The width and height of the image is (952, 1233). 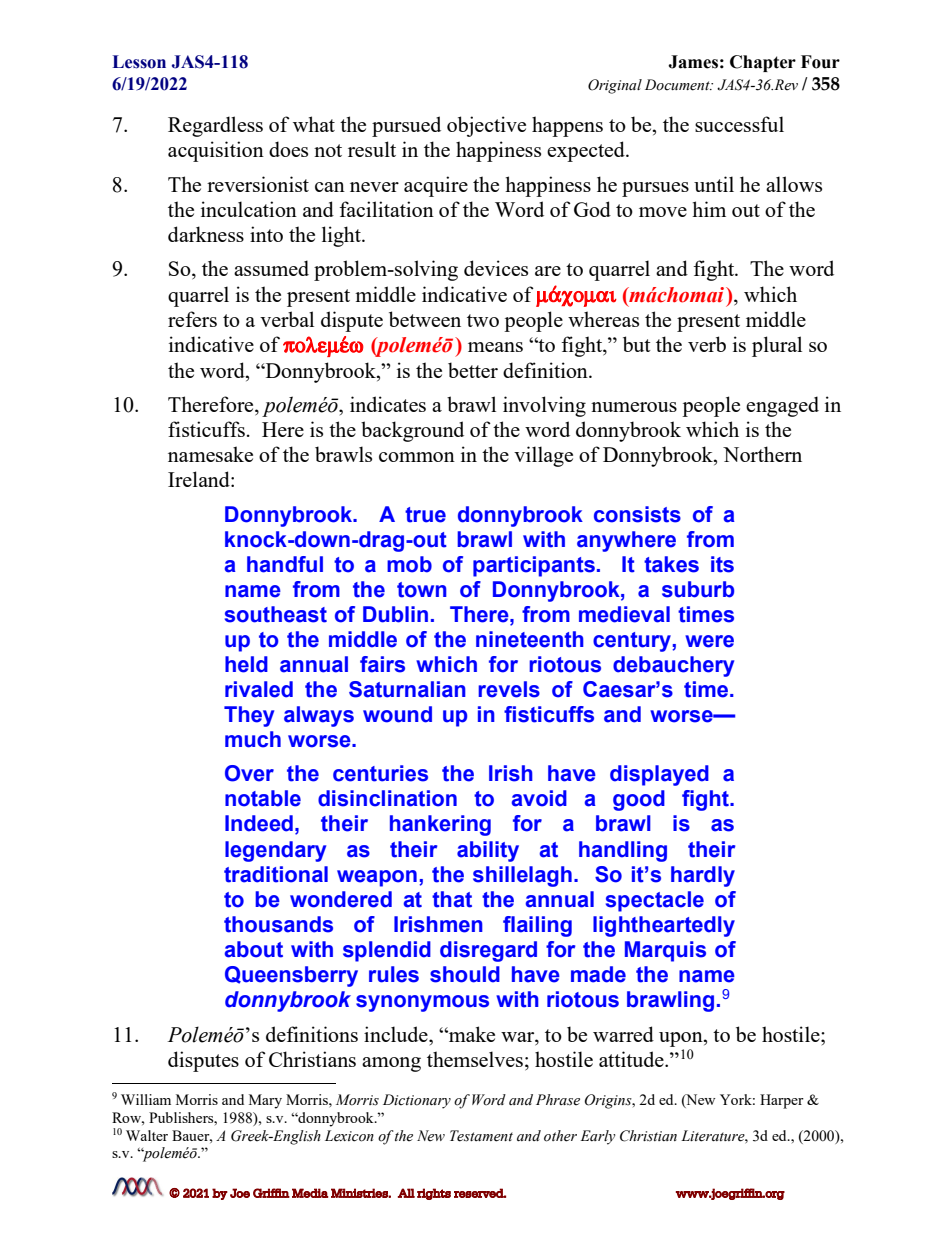 What do you see at coordinates (486, 126) in the image?
I see `objective` at bounding box center [486, 126].
